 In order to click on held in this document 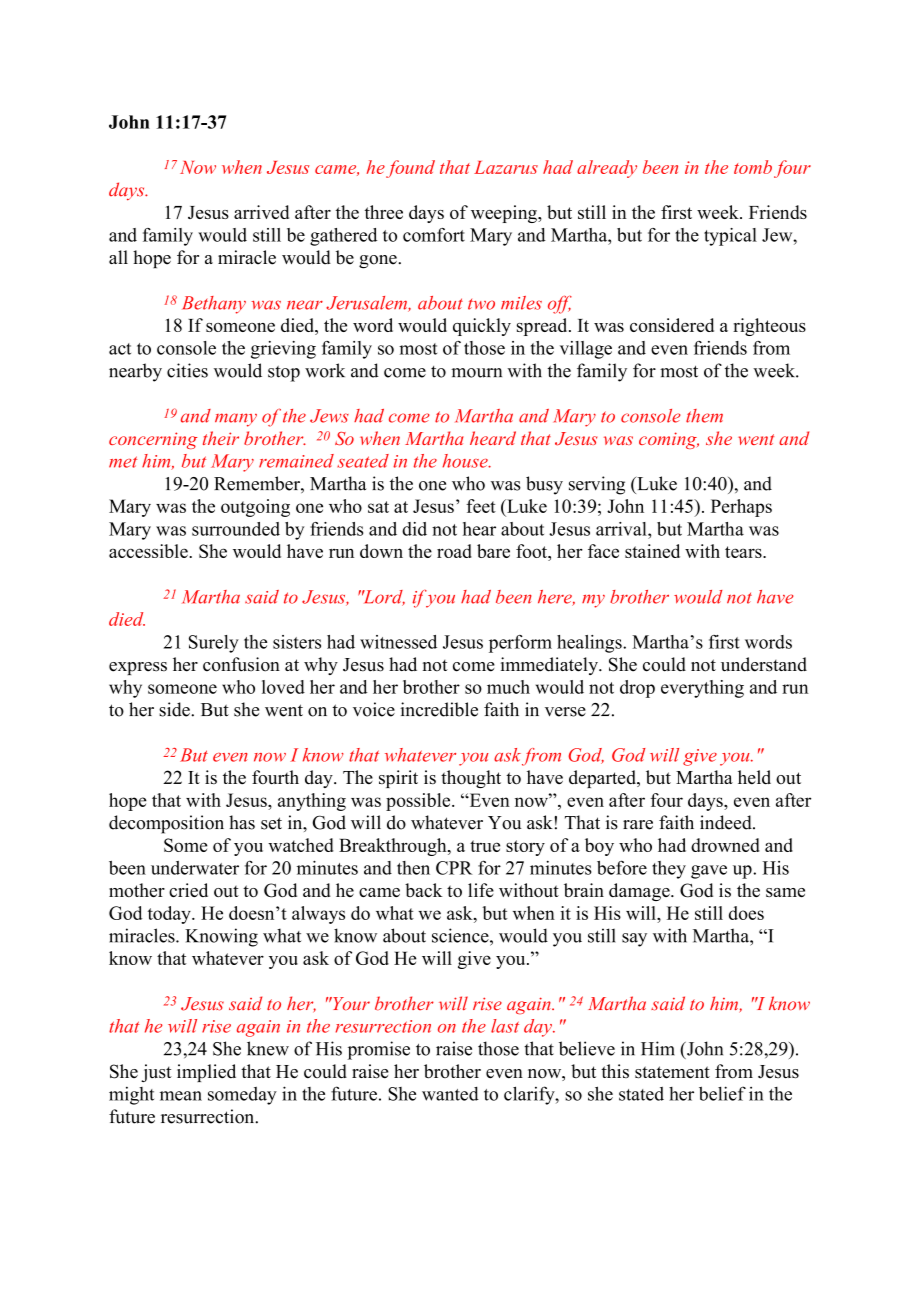, I will do `click(754, 777)`.
